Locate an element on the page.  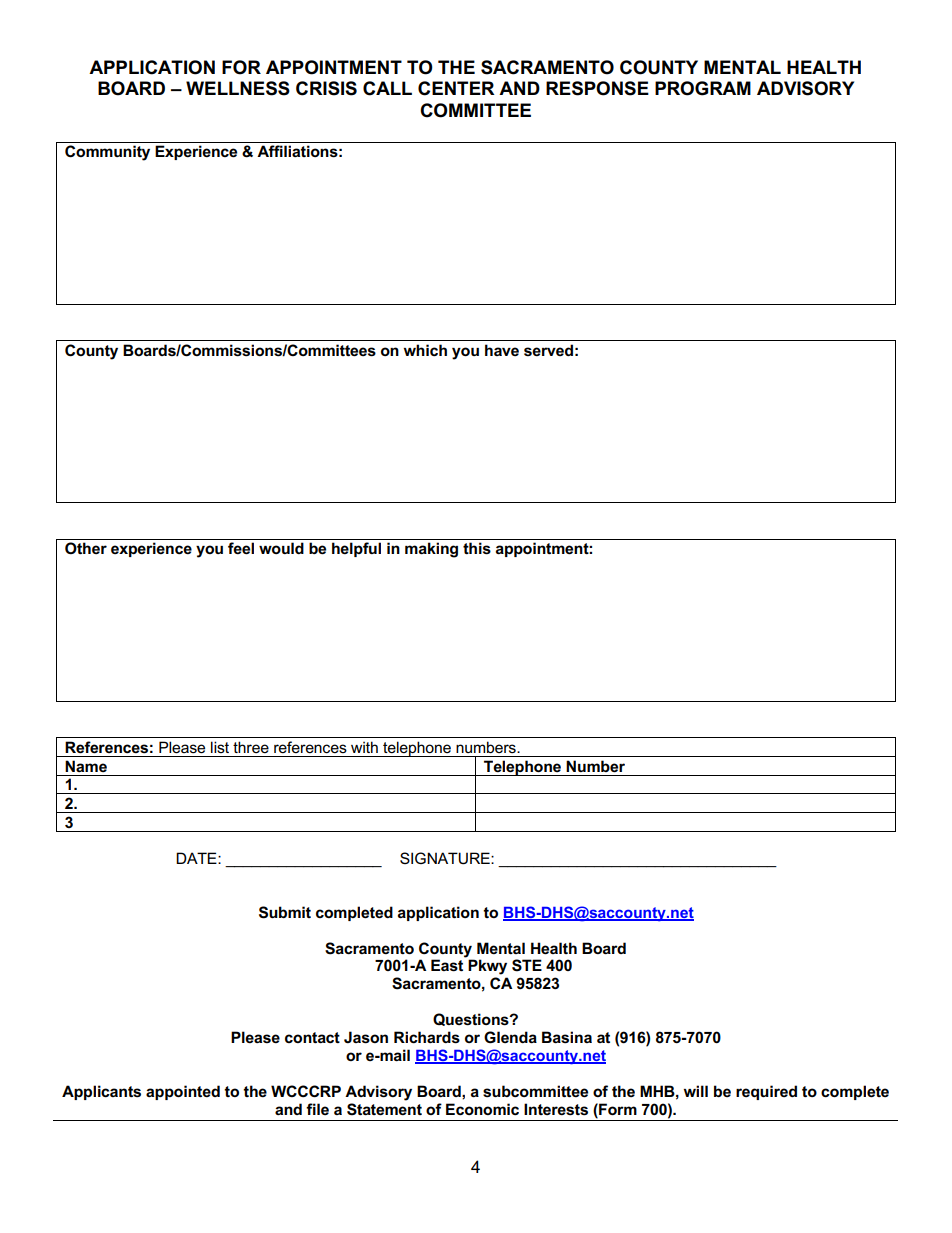
Richards is located at coordinates (427, 1037).
